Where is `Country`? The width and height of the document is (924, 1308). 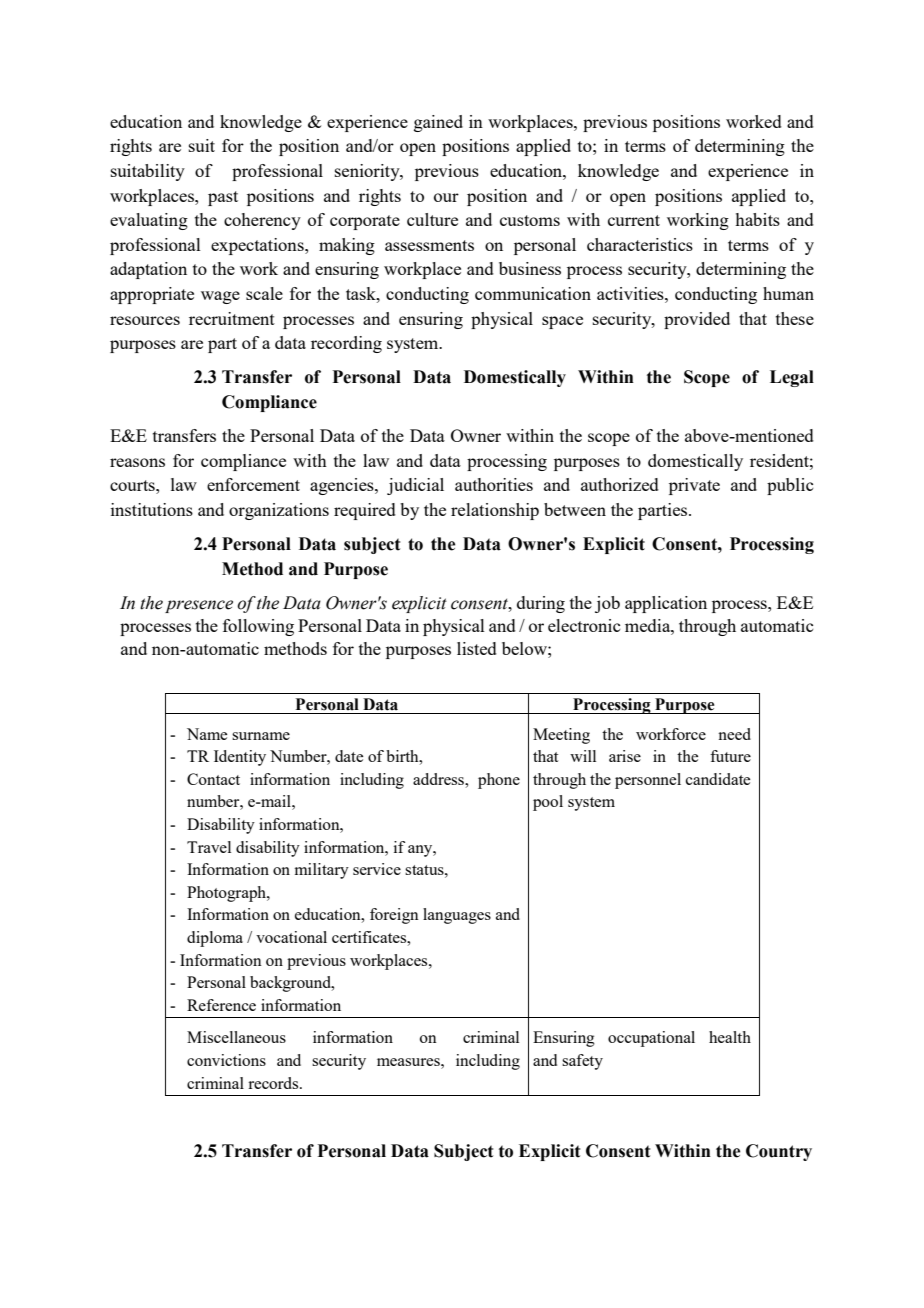 Country is located at coordinates (779, 1152).
